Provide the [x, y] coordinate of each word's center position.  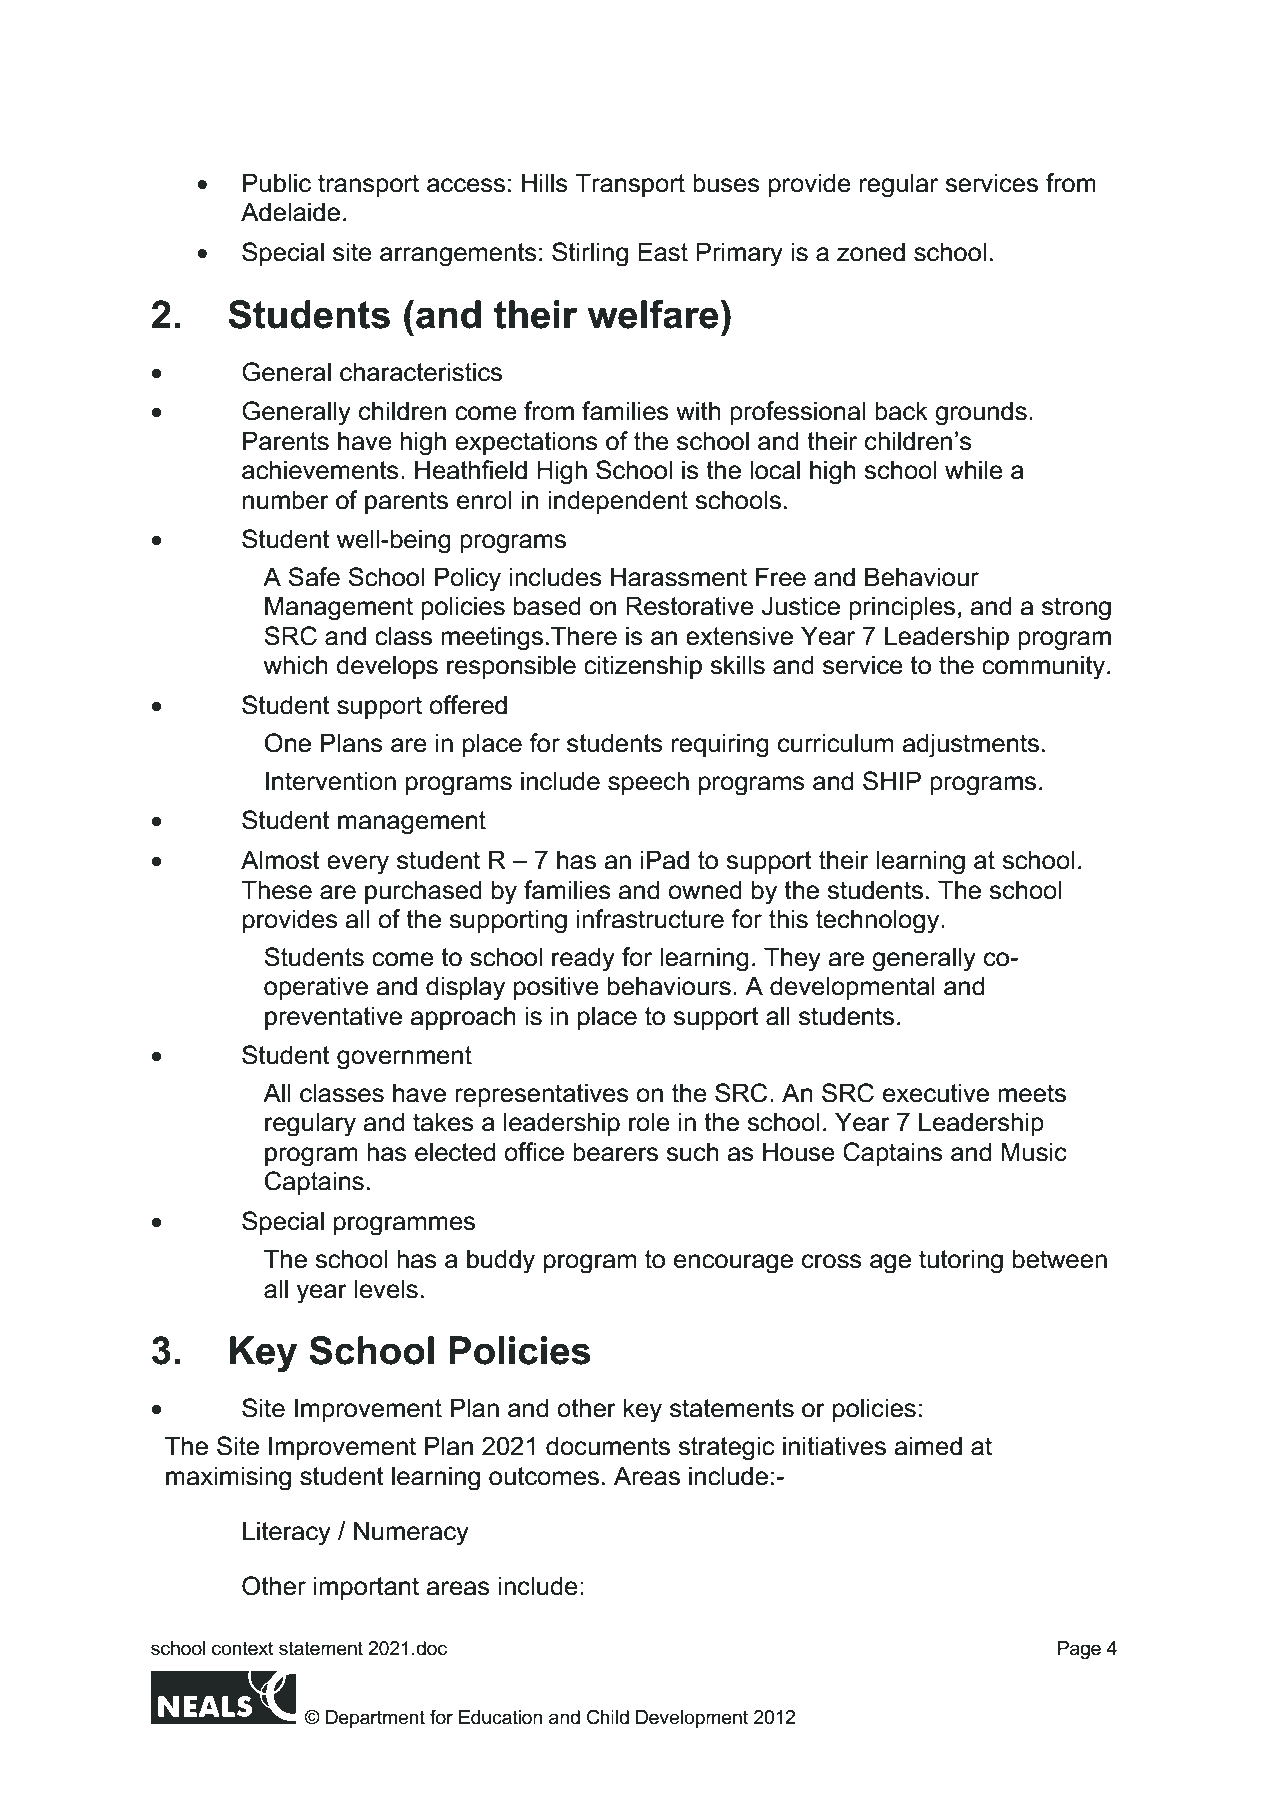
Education [500, 1717]
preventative [333, 1018]
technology [879, 921]
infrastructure [650, 919]
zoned [871, 252]
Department [375, 1719]
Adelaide [290, 212]
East [663, 252]
